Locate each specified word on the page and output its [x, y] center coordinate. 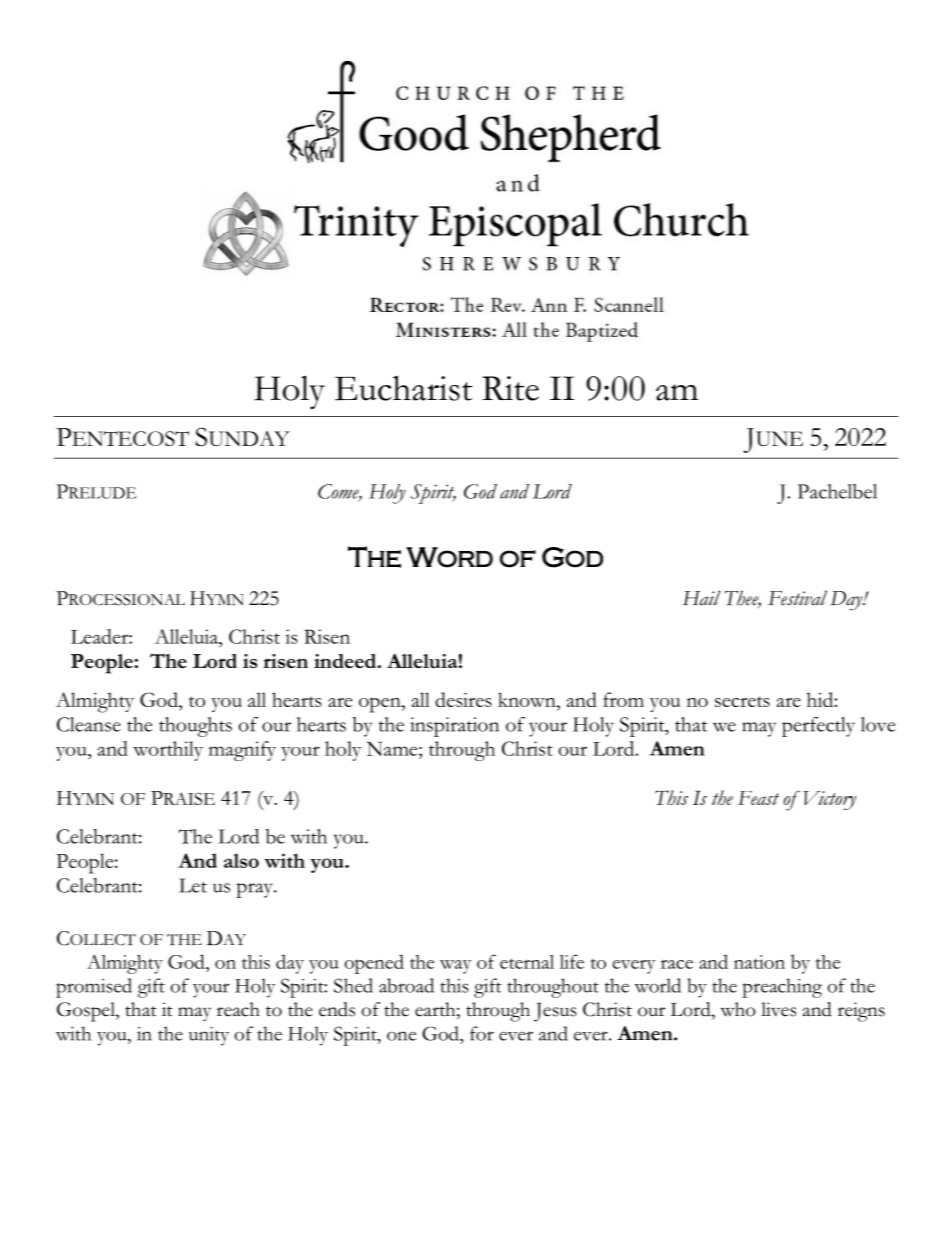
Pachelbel [837, 491]
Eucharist [403, 388]
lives [778, 1009]
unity [209, 1036]
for [482, 1033]
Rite [510, 388]
